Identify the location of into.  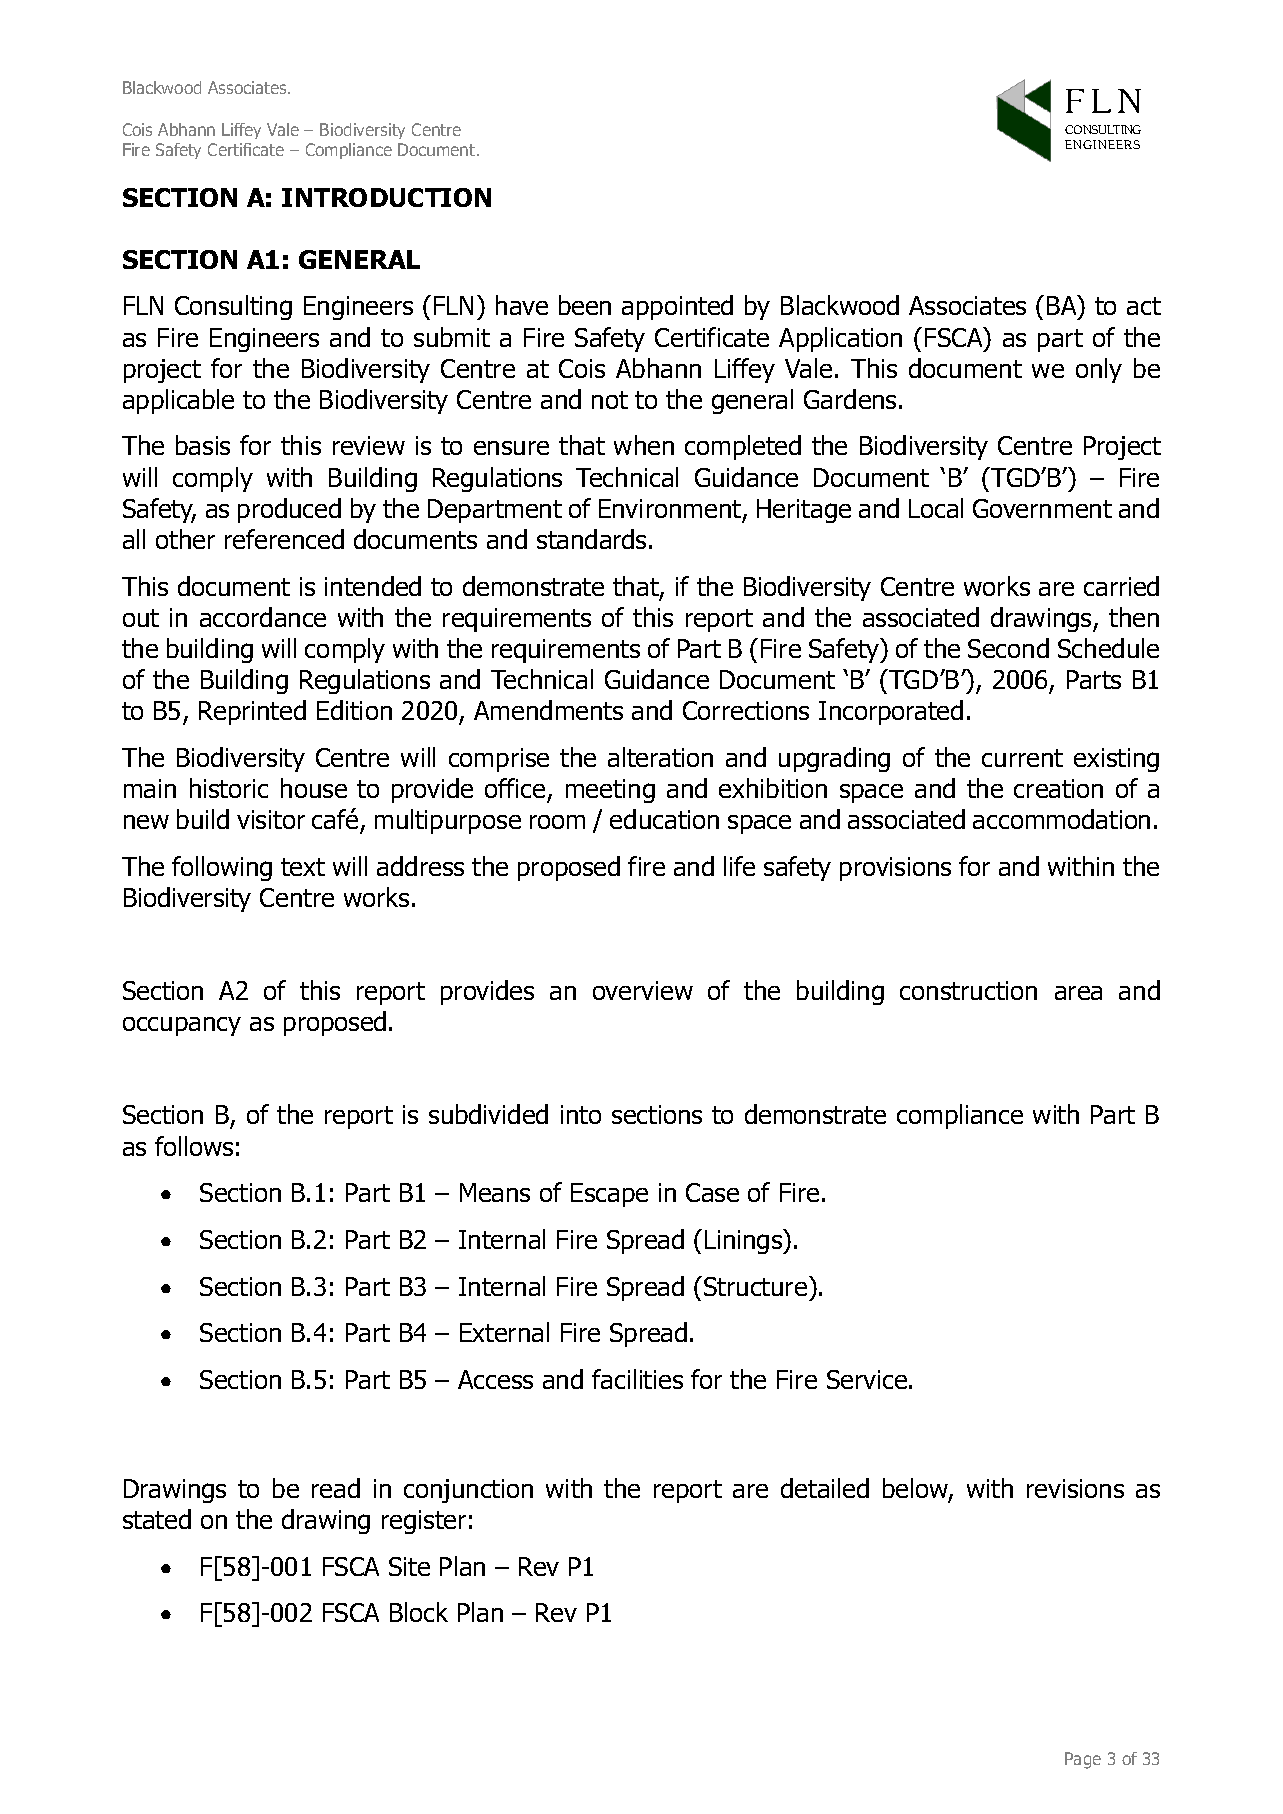
(581, 1114).
